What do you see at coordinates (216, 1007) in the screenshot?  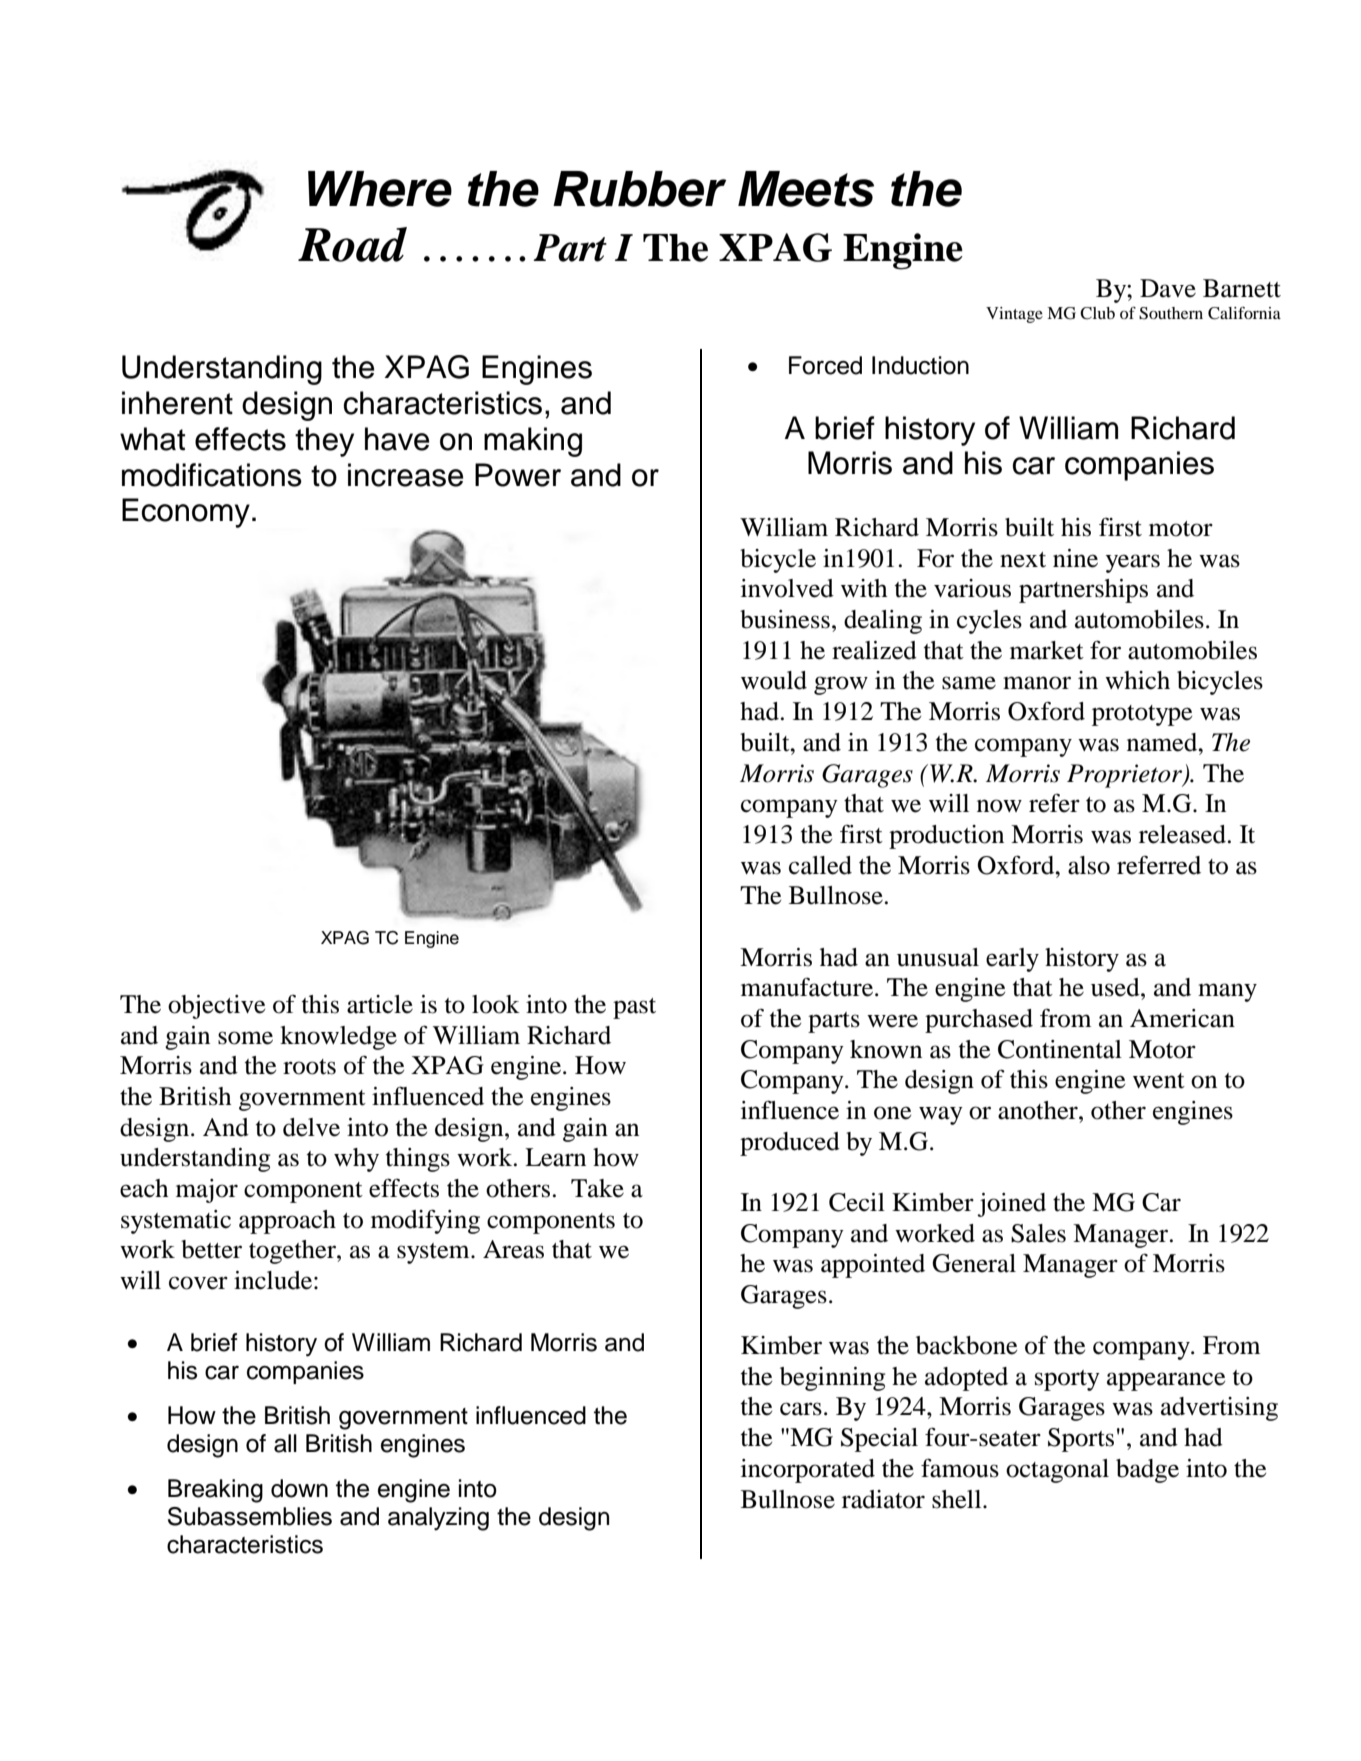 I see `objective` at bounding box center [216, 1007].
